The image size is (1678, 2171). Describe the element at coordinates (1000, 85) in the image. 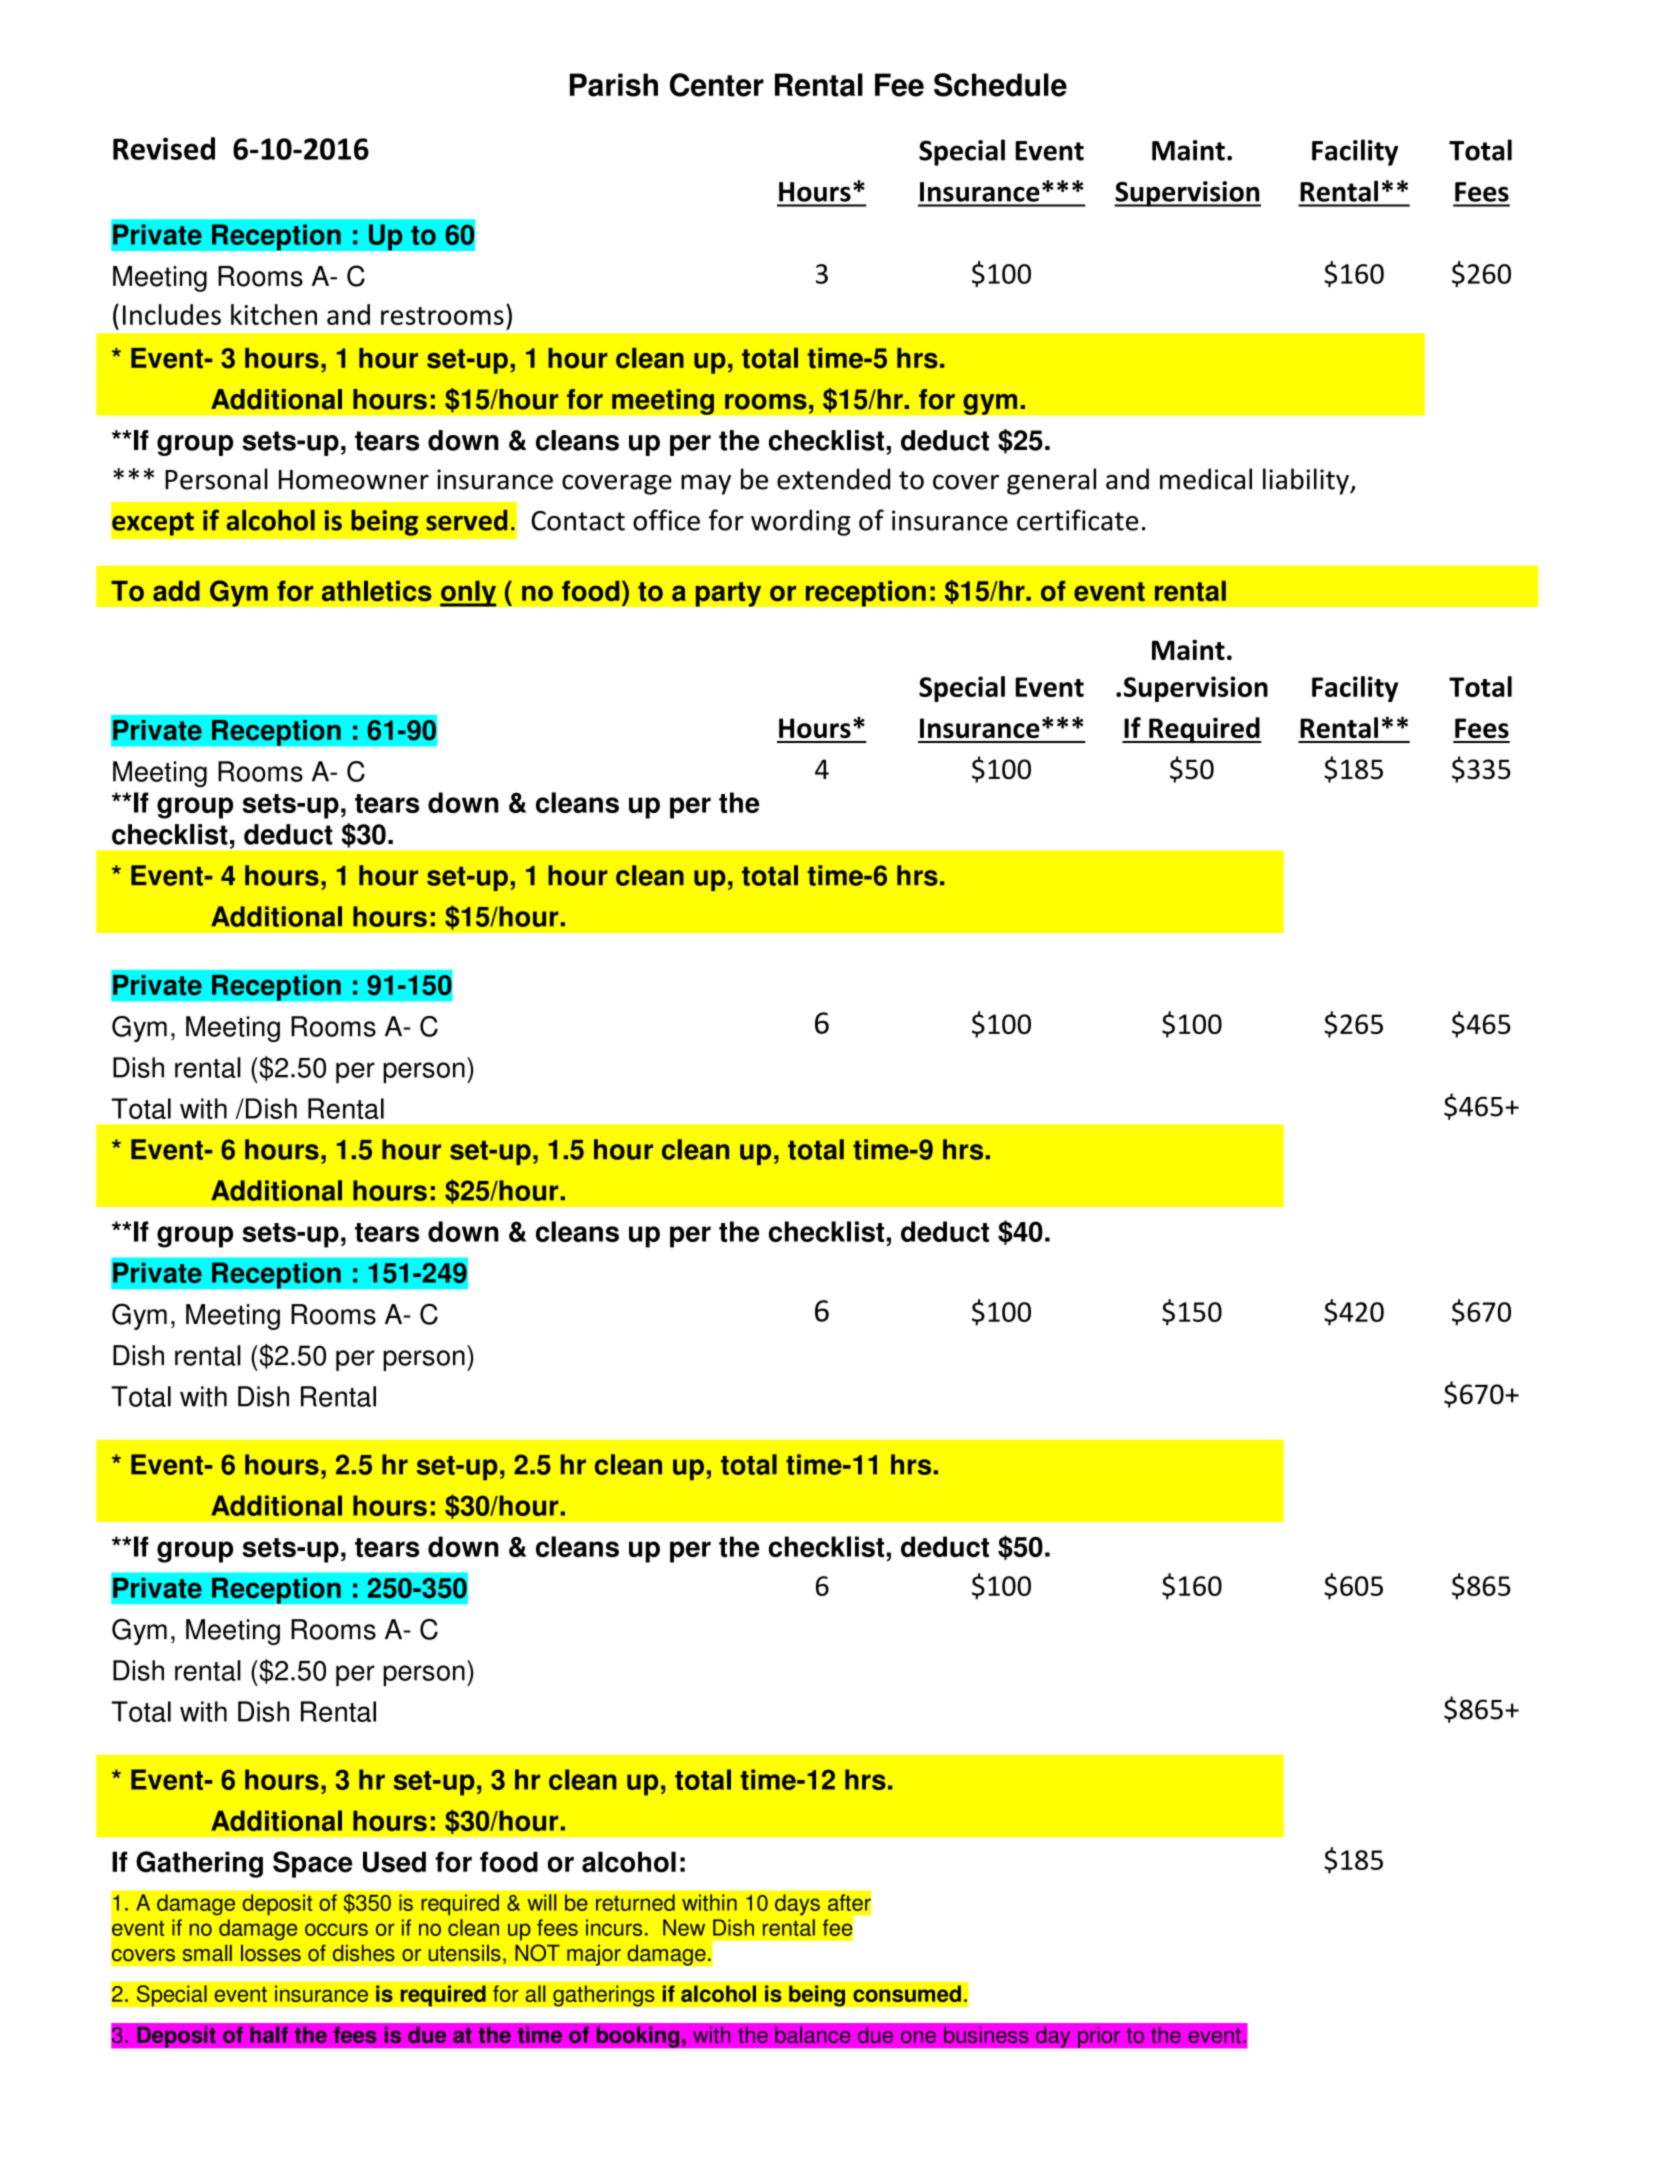

I see `Schedule` at that location.
